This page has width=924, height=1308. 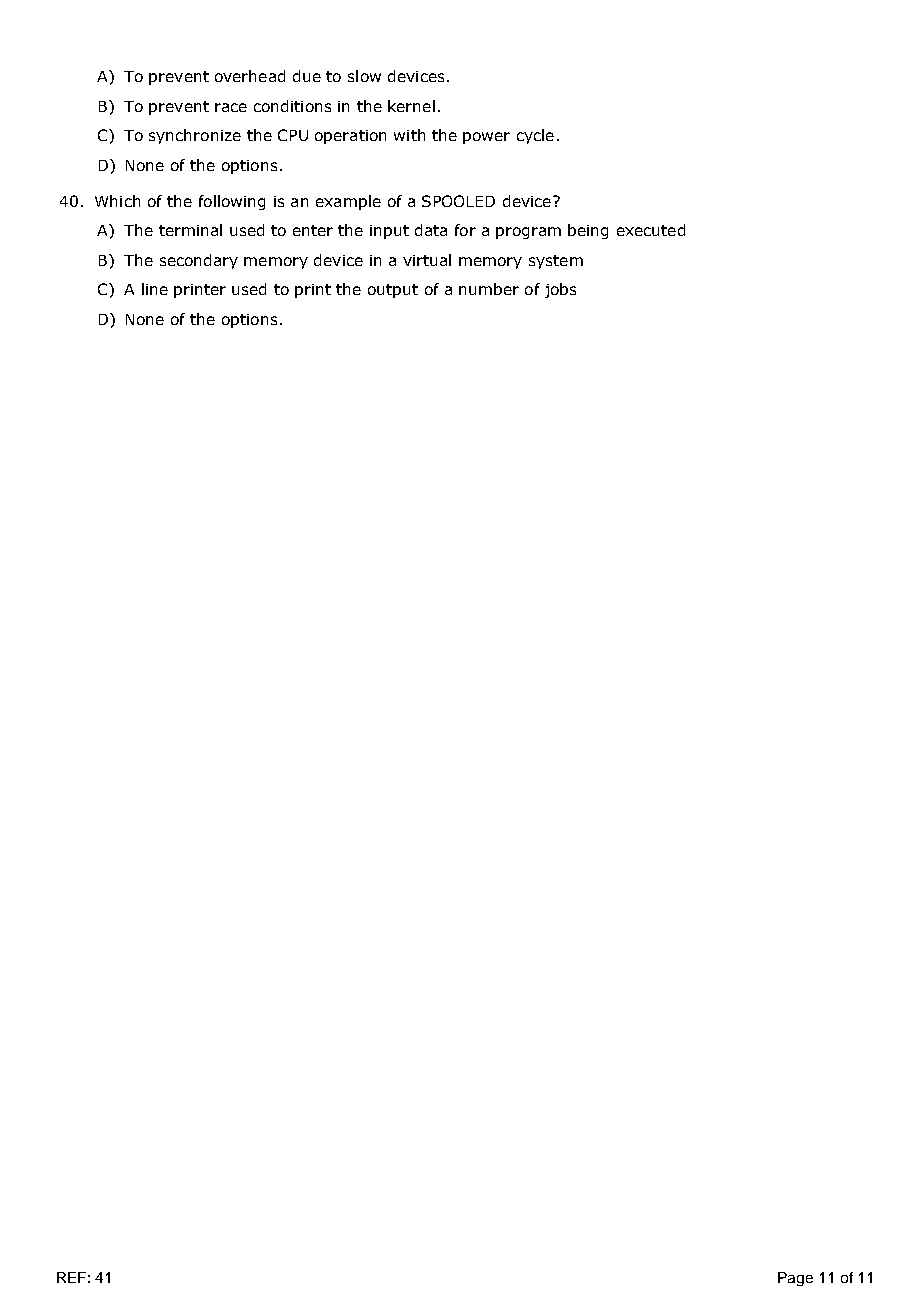 I want to click on jobs, so click(x=560, y=290).
